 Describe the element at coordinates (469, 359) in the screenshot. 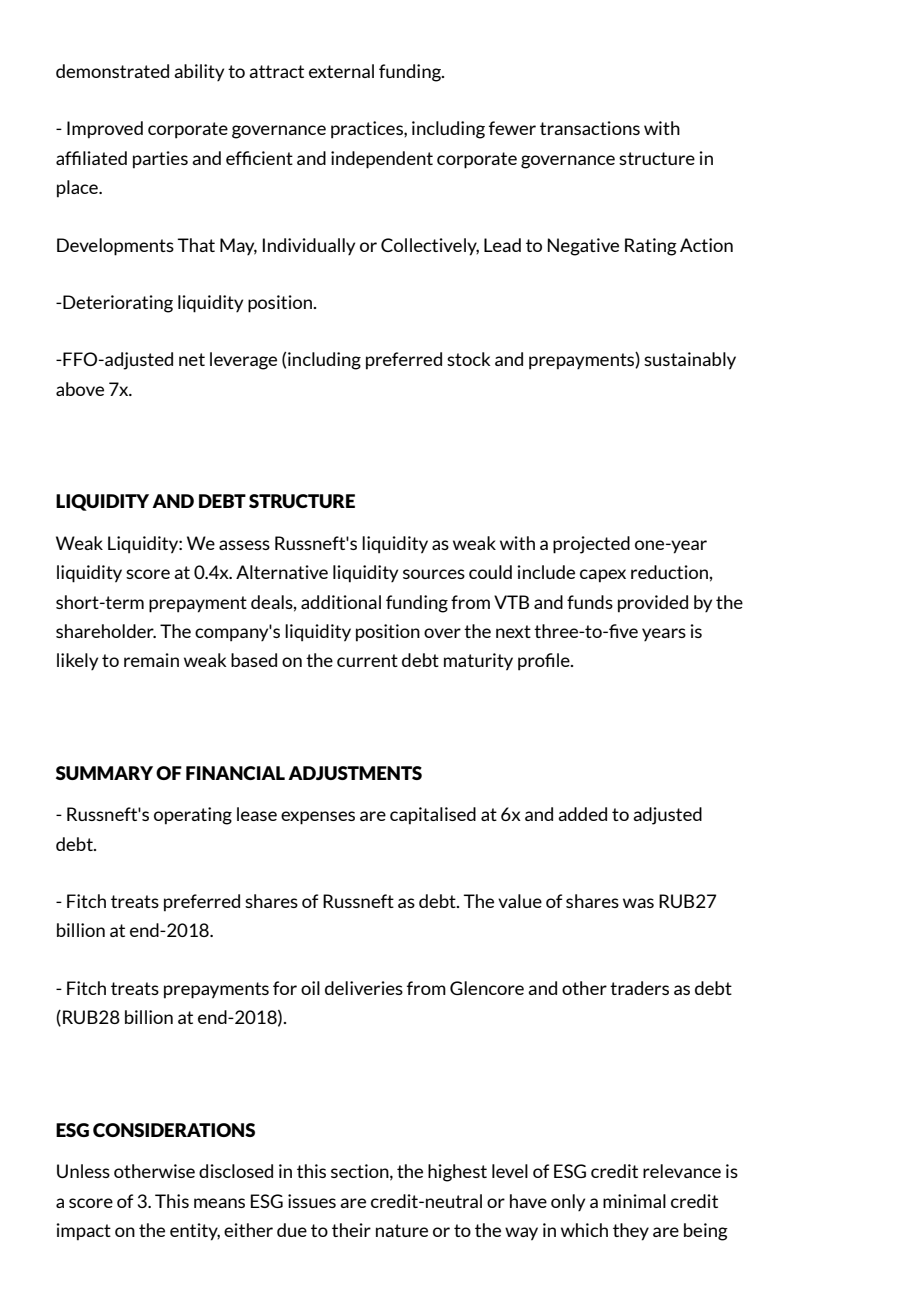

I see `stock` at that location.
